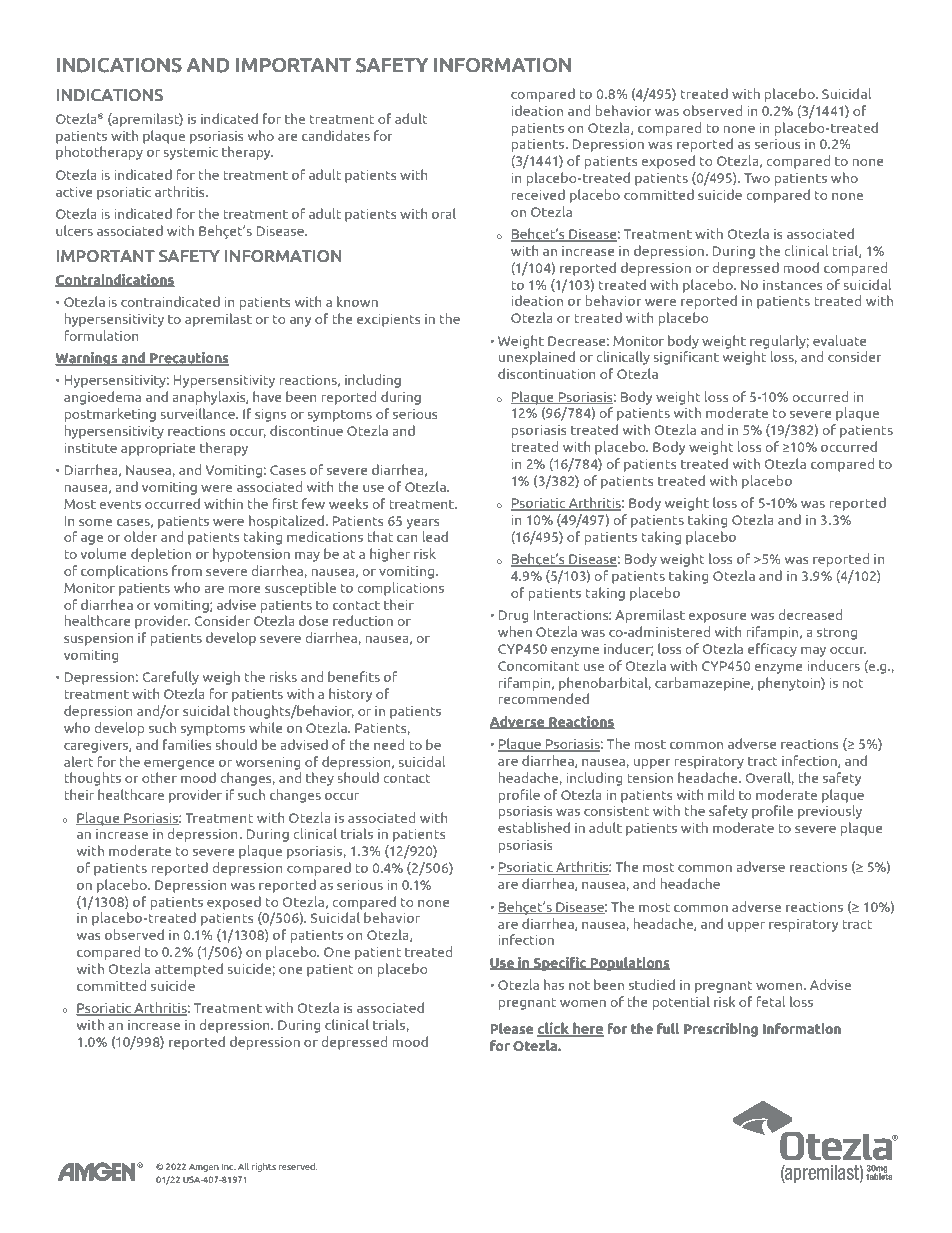  I want to click on oral, so click(444, 213).
